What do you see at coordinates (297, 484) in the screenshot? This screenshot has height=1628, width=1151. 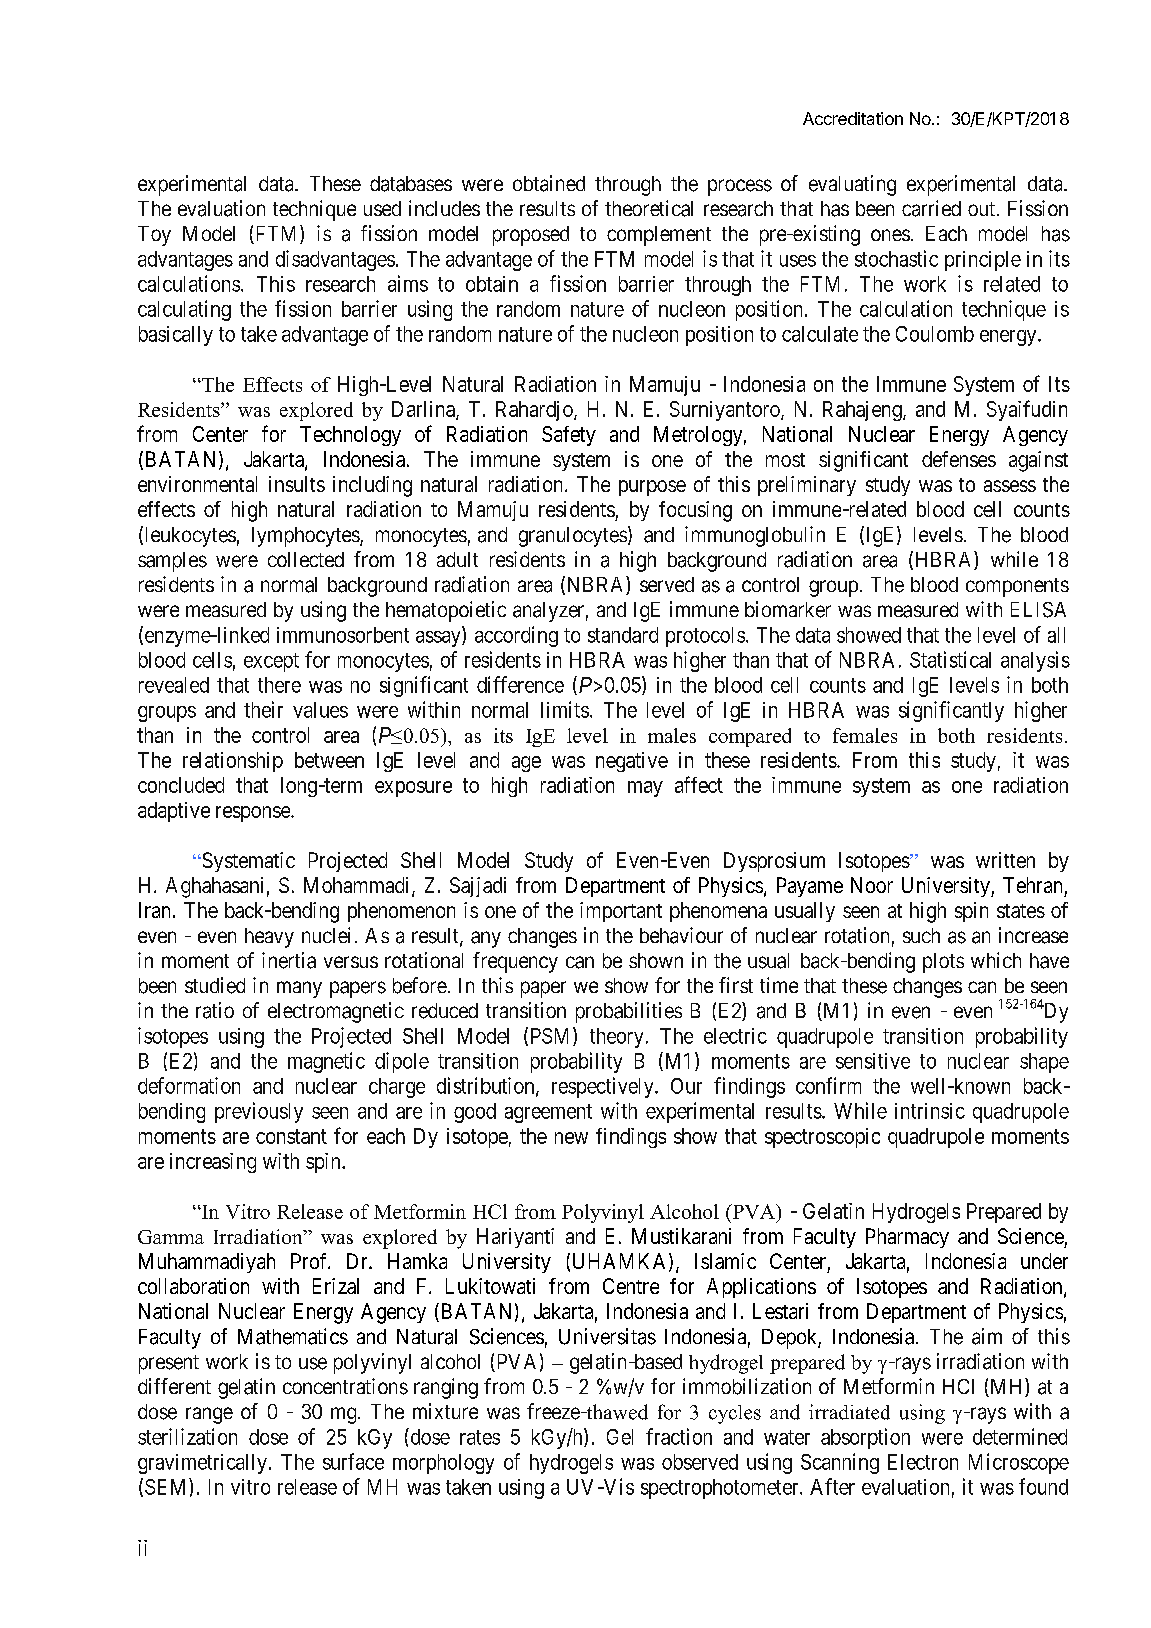 I see `insults` at bounding box center [297, 484].
